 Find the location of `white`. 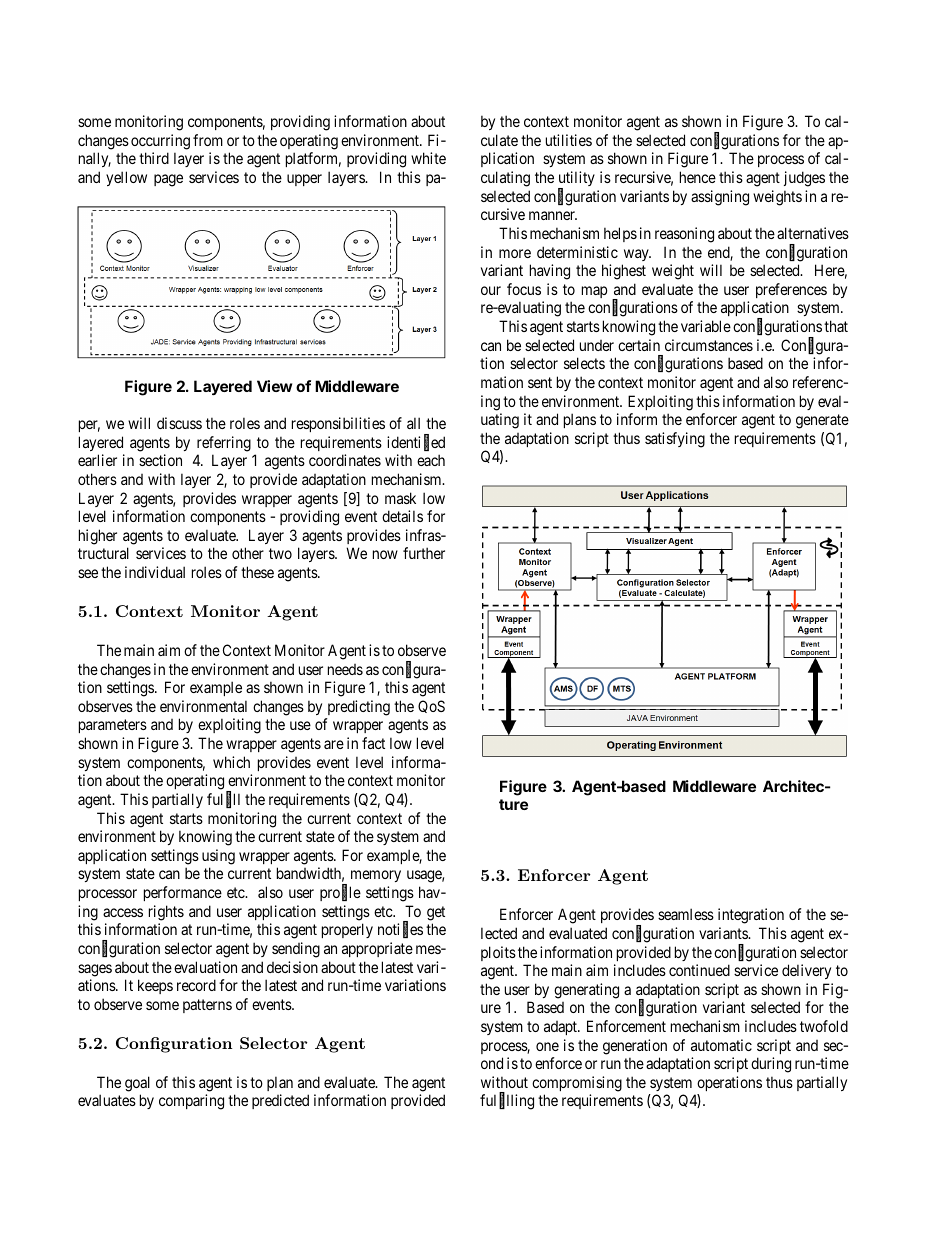

white is located at coordinates (428, 158).
